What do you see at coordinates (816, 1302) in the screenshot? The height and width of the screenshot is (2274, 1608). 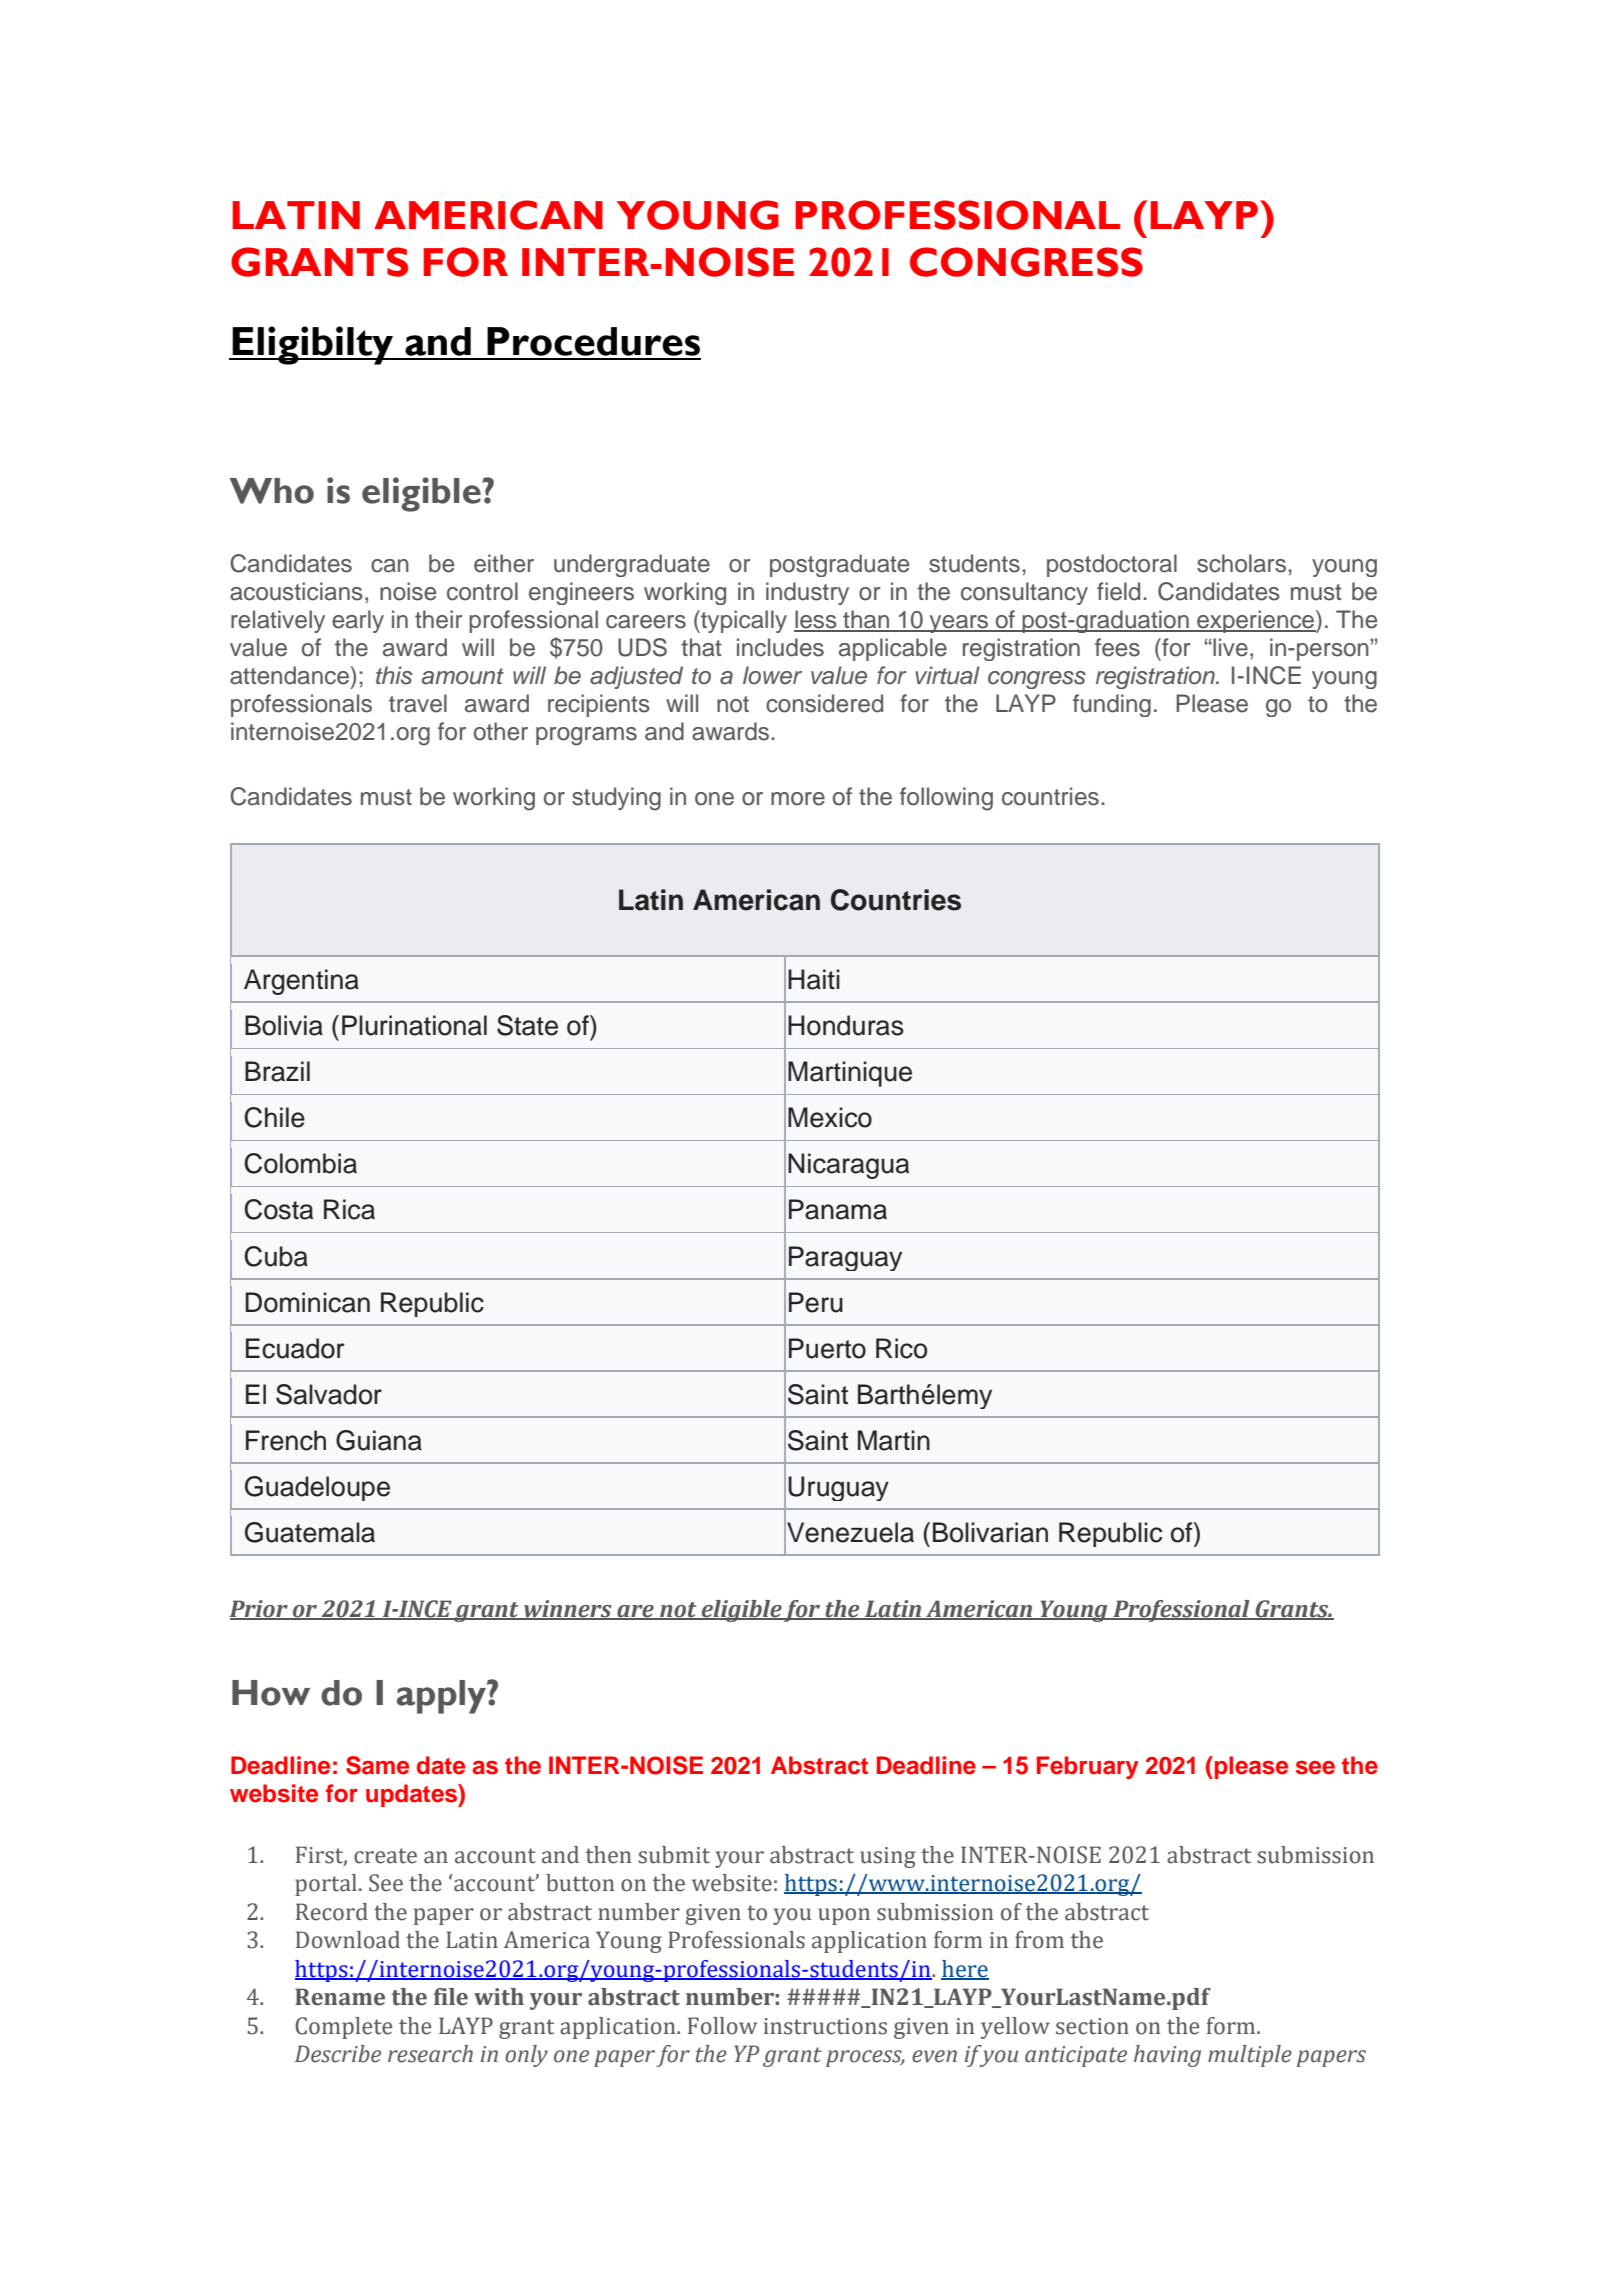 I see `Peru` at bounding box center [816, 1302].
